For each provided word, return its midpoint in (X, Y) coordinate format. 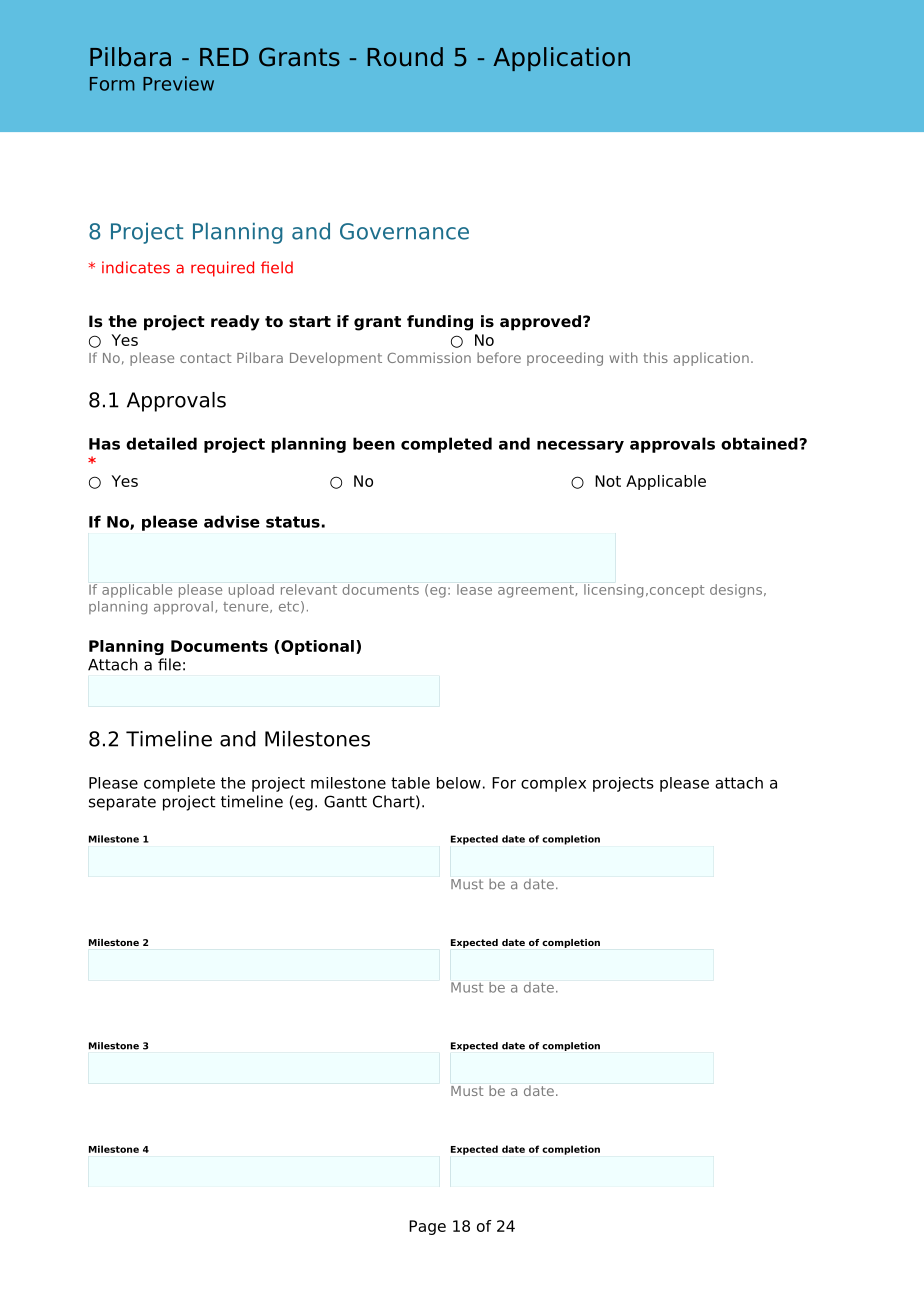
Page (427, 1227)
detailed (161, 443)
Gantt (345, 801)
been (374, 443)
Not (608, 481)
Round (405, 57)
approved (542, 323)
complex (553, 784)
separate (122, 803)
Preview (178, 83)
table (410, 783)
